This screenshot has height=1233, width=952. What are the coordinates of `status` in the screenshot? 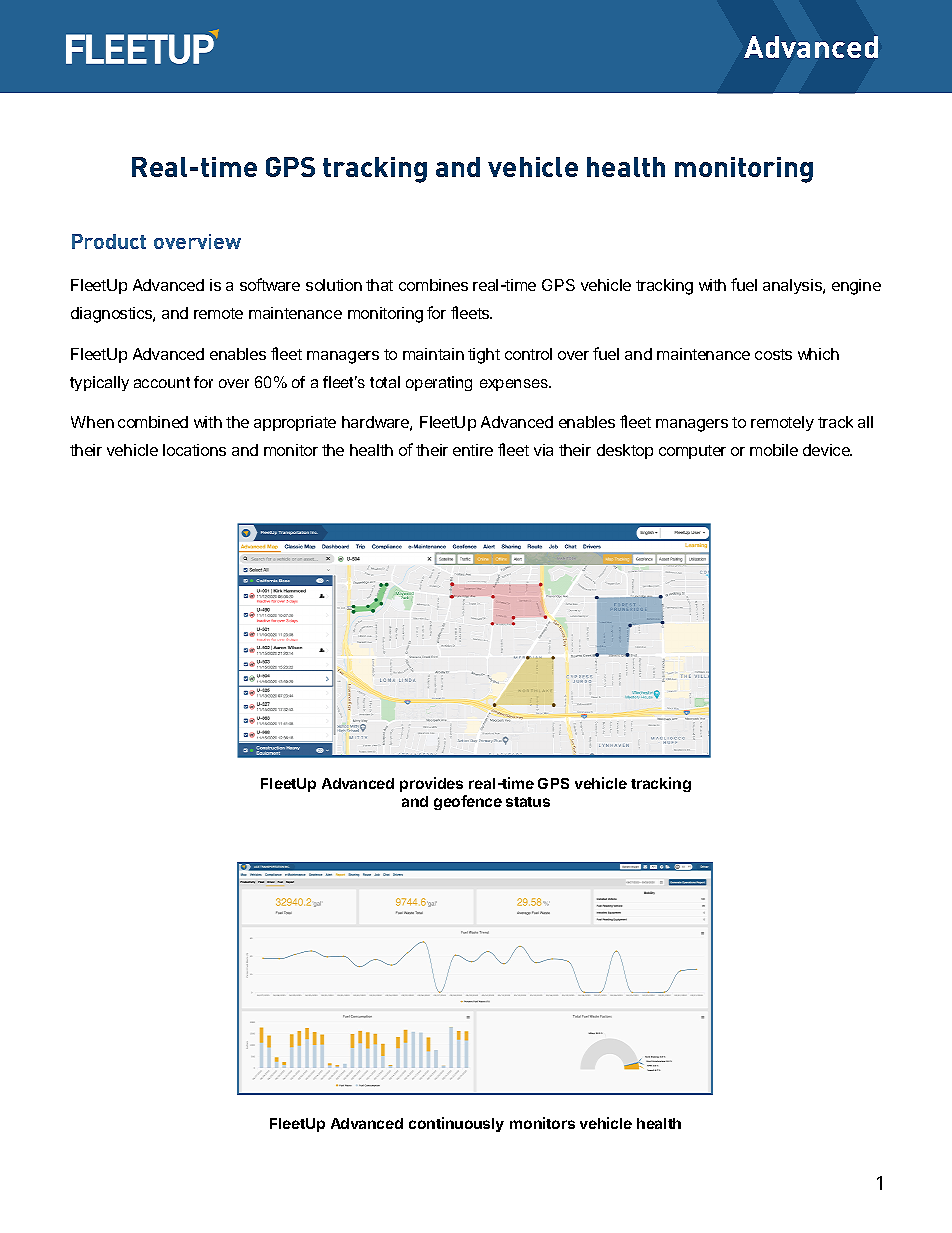 It's located at (528, 802).
